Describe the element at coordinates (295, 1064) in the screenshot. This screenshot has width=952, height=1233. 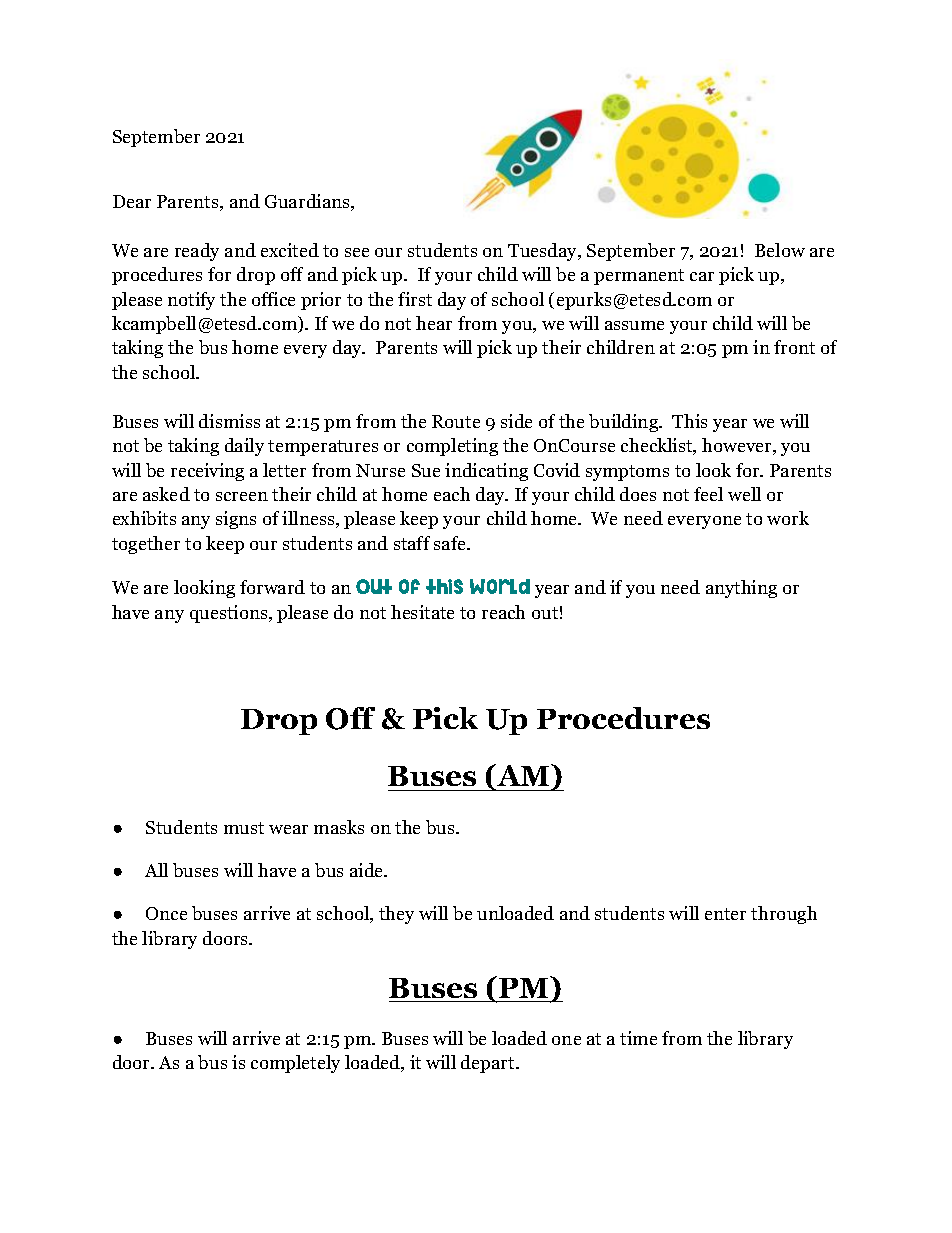
I see `completely` at that location.
